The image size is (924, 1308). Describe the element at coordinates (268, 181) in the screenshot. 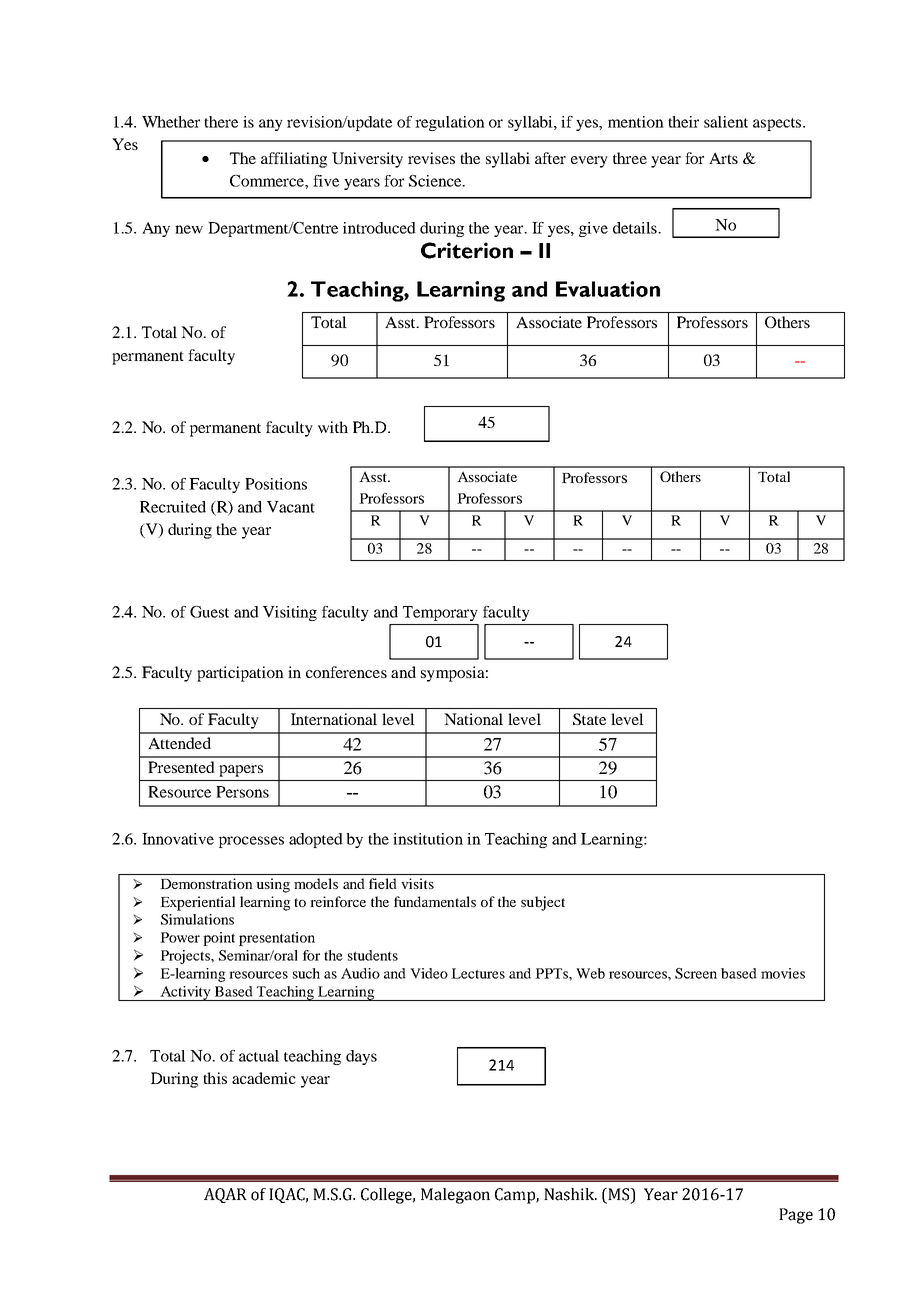

I see `Commerce` at that location.
